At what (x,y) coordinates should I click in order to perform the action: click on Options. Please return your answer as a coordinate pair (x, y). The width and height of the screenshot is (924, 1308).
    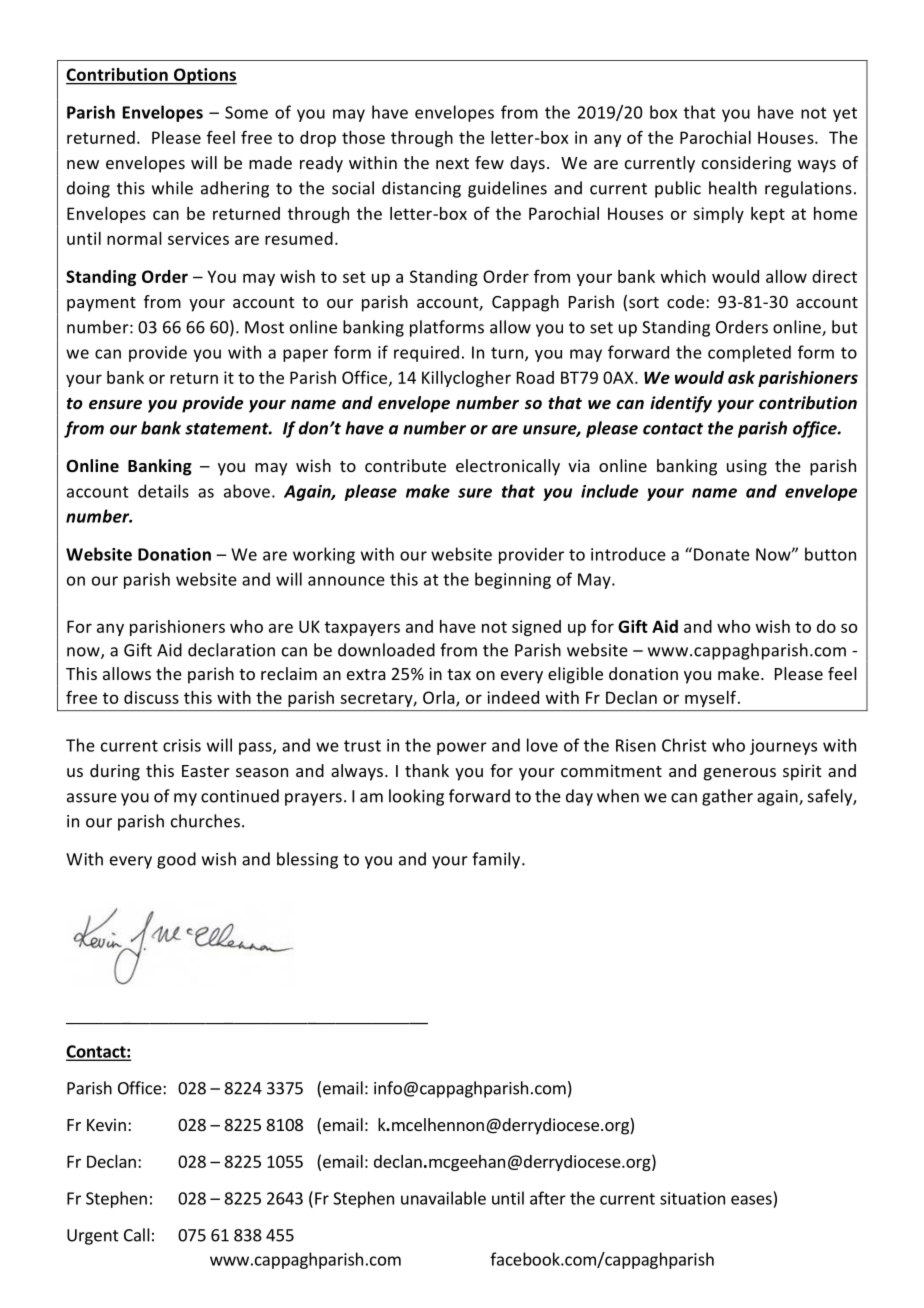
    Looking at the image, I should click on (204, 76).
